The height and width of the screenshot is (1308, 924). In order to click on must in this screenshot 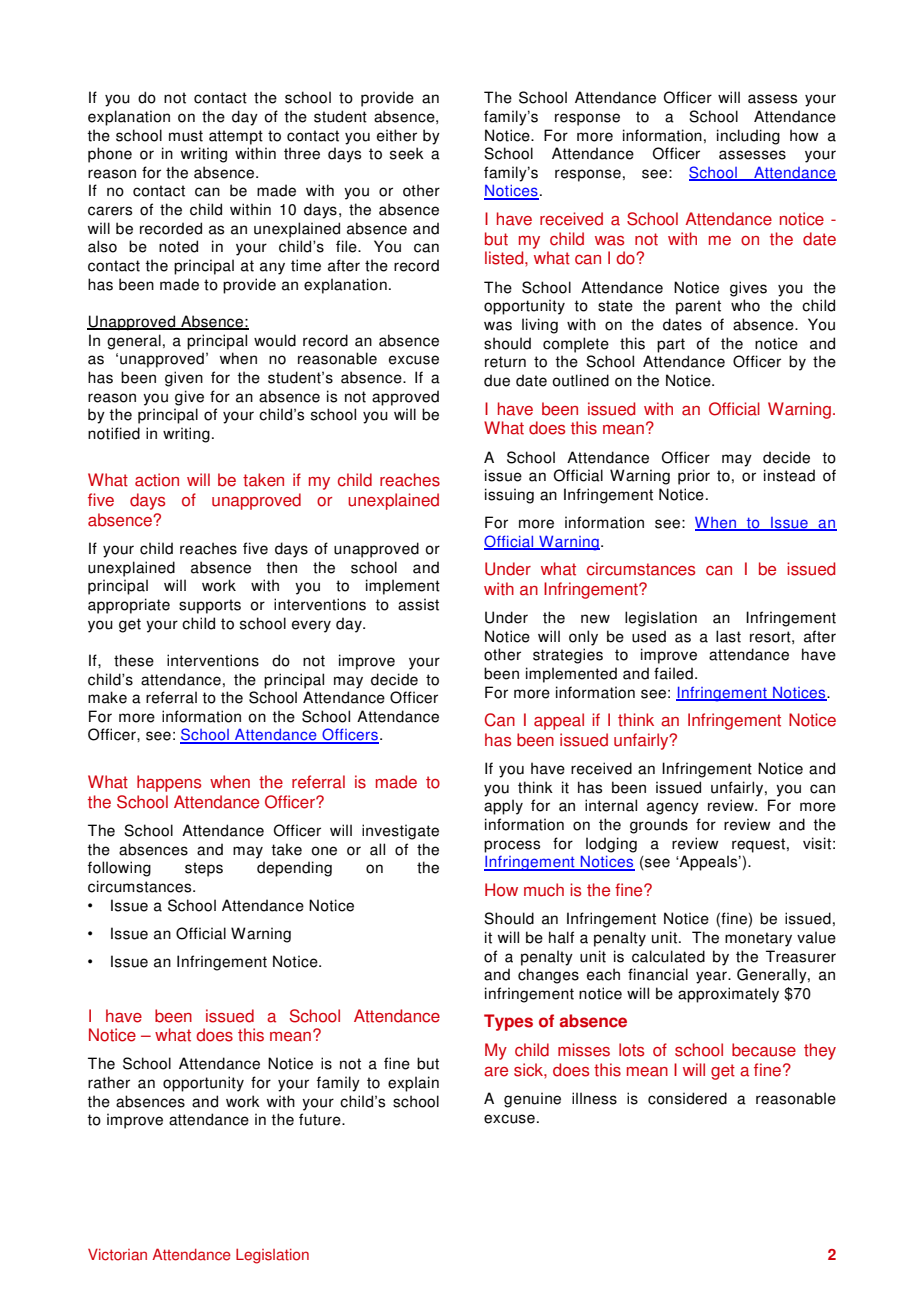, I will do `click(186, 136)`.
